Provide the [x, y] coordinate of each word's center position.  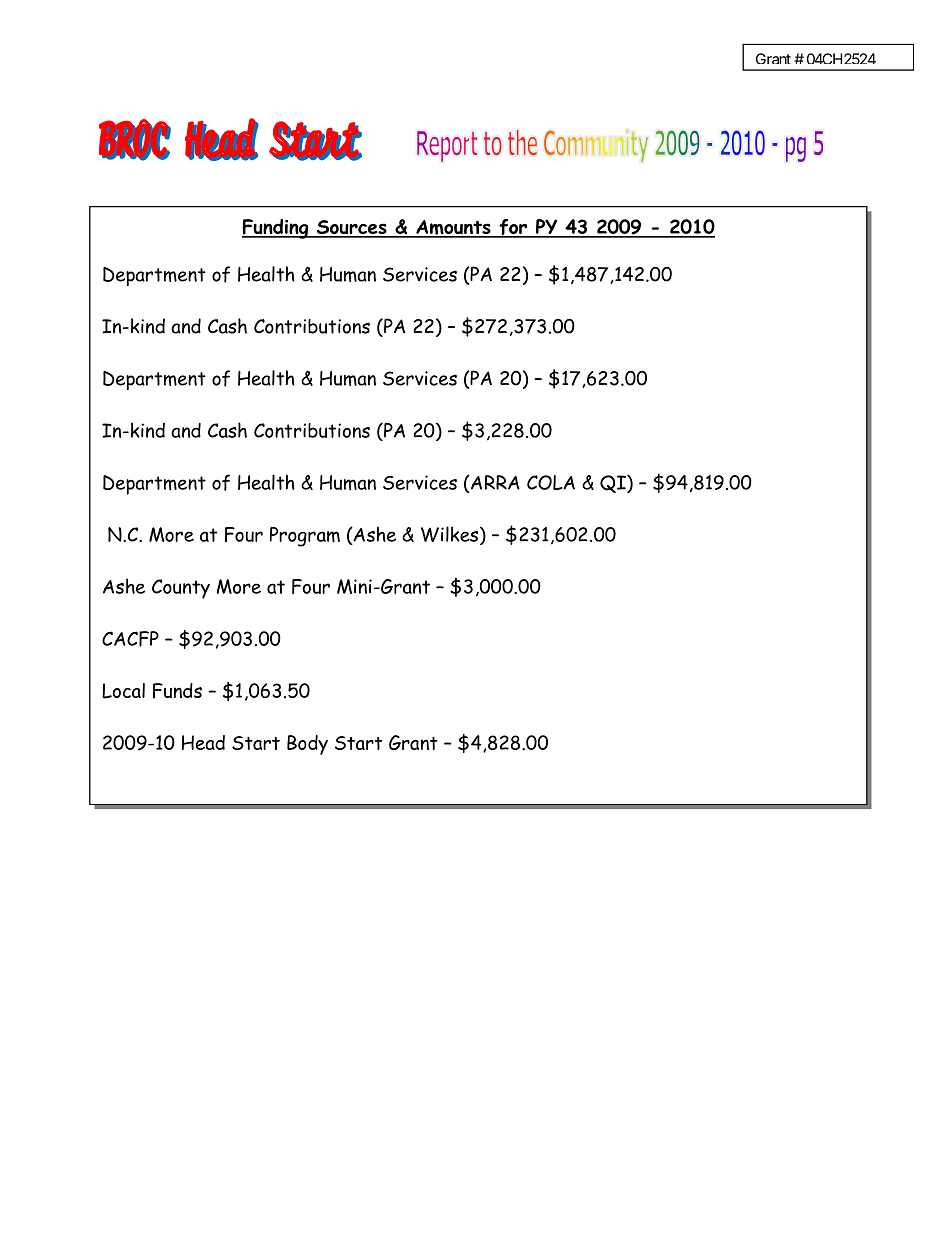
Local [123, 691]
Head [203, 742]
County [181, 589]
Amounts [453, 228]
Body [307, 745]
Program [305, 537]
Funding [276, 229]
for [513, 228]
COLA [551, 482]
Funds [177, 691]
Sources [352, 228]
